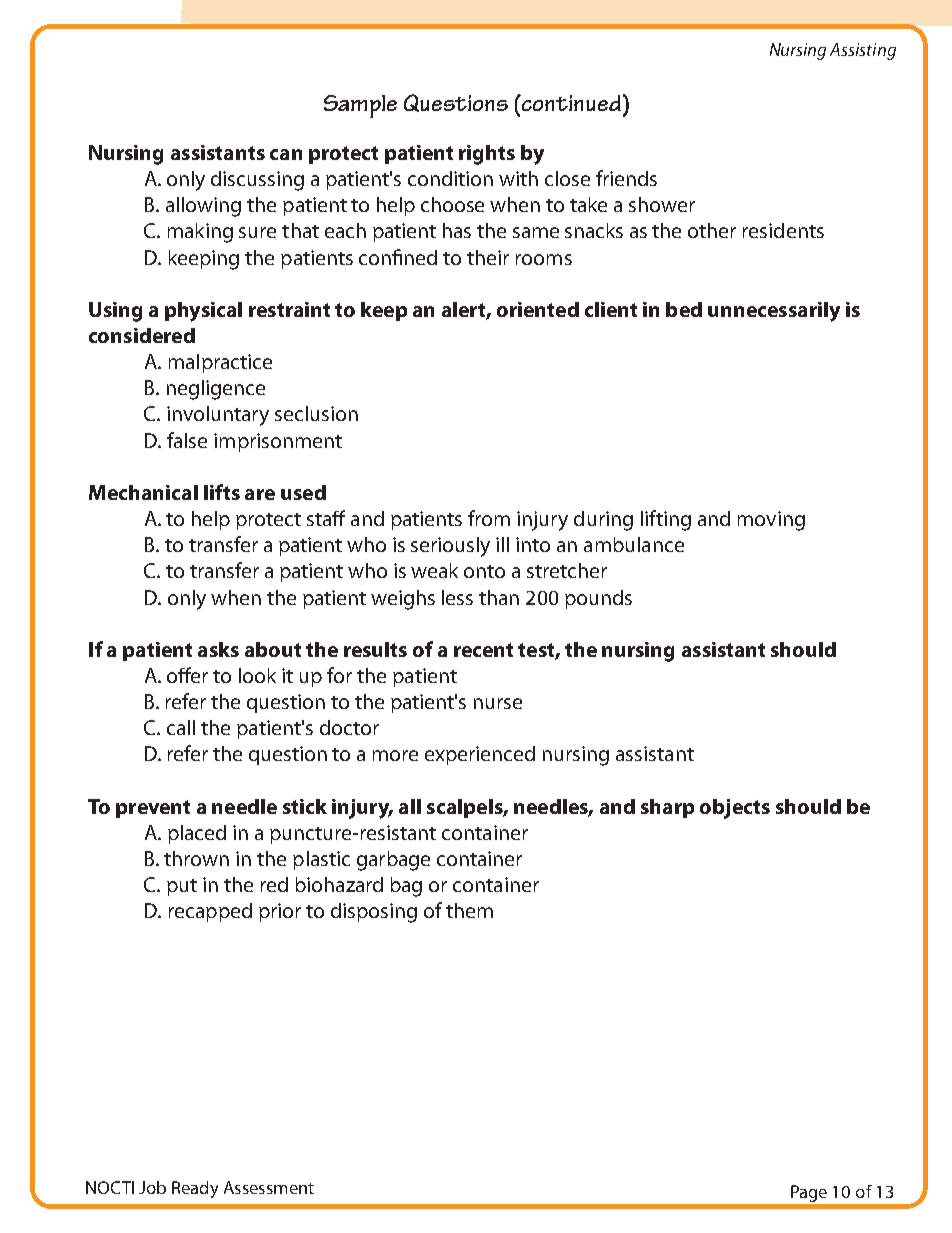 The height and width of the page is (1233, 952). What do you see at coordinates (286, 154) in the page?
I see `can` at bounding box center [286, 154].
